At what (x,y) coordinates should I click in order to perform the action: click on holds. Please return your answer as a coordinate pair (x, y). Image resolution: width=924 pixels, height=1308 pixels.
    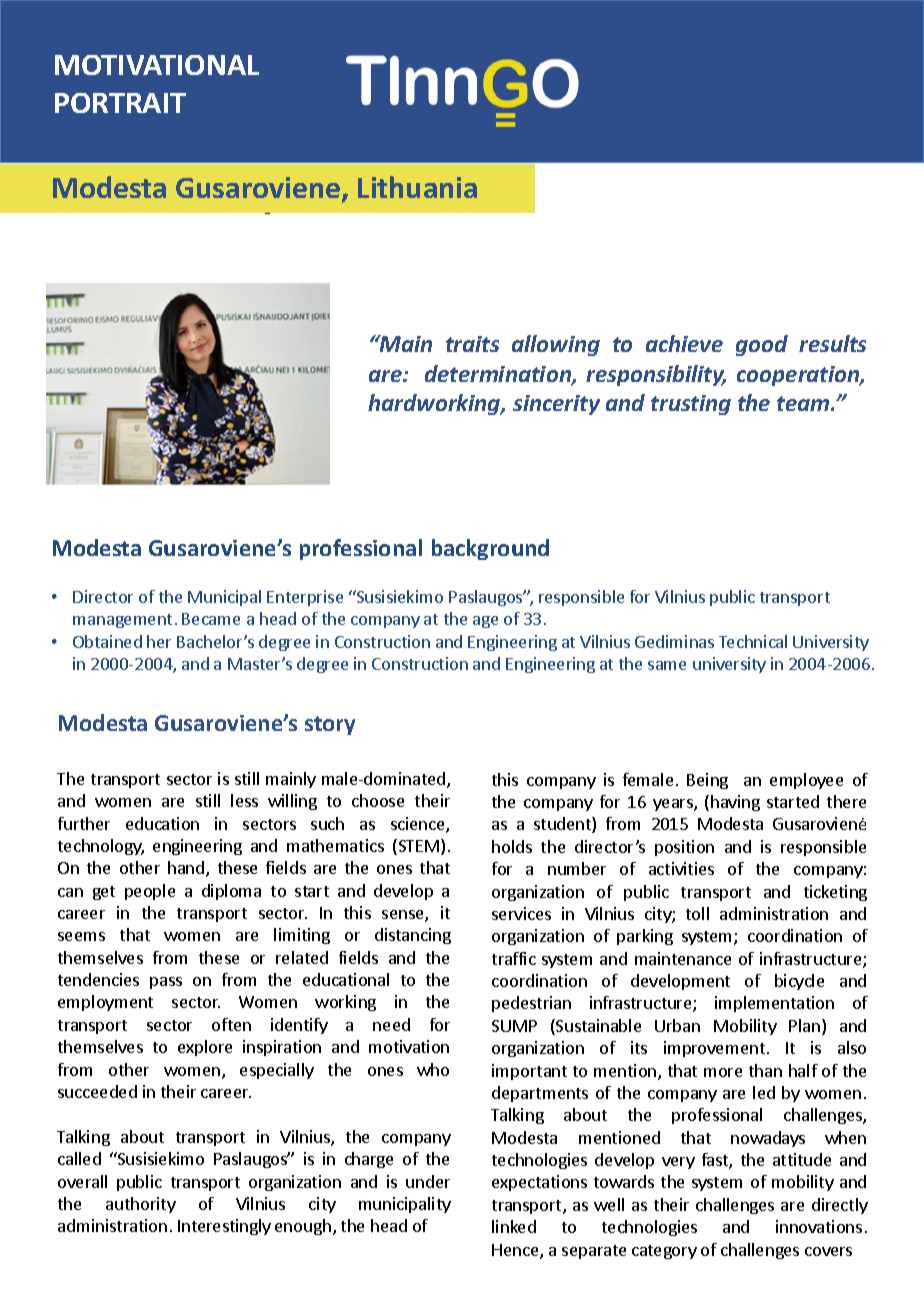
    Looking at the image, I should click on (512, 846).
